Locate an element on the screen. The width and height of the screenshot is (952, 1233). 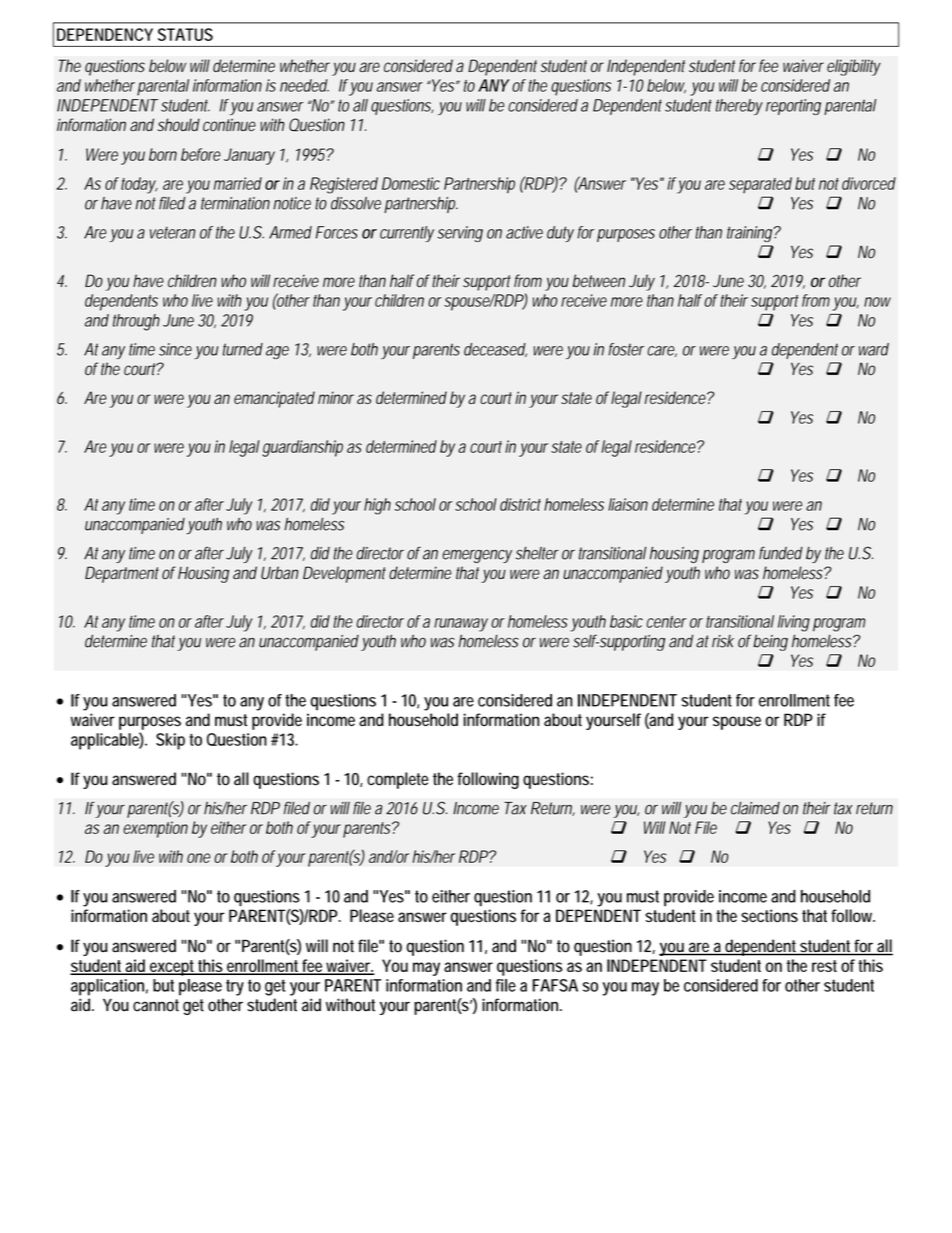
claimed is located at coordinates (755, 808).
